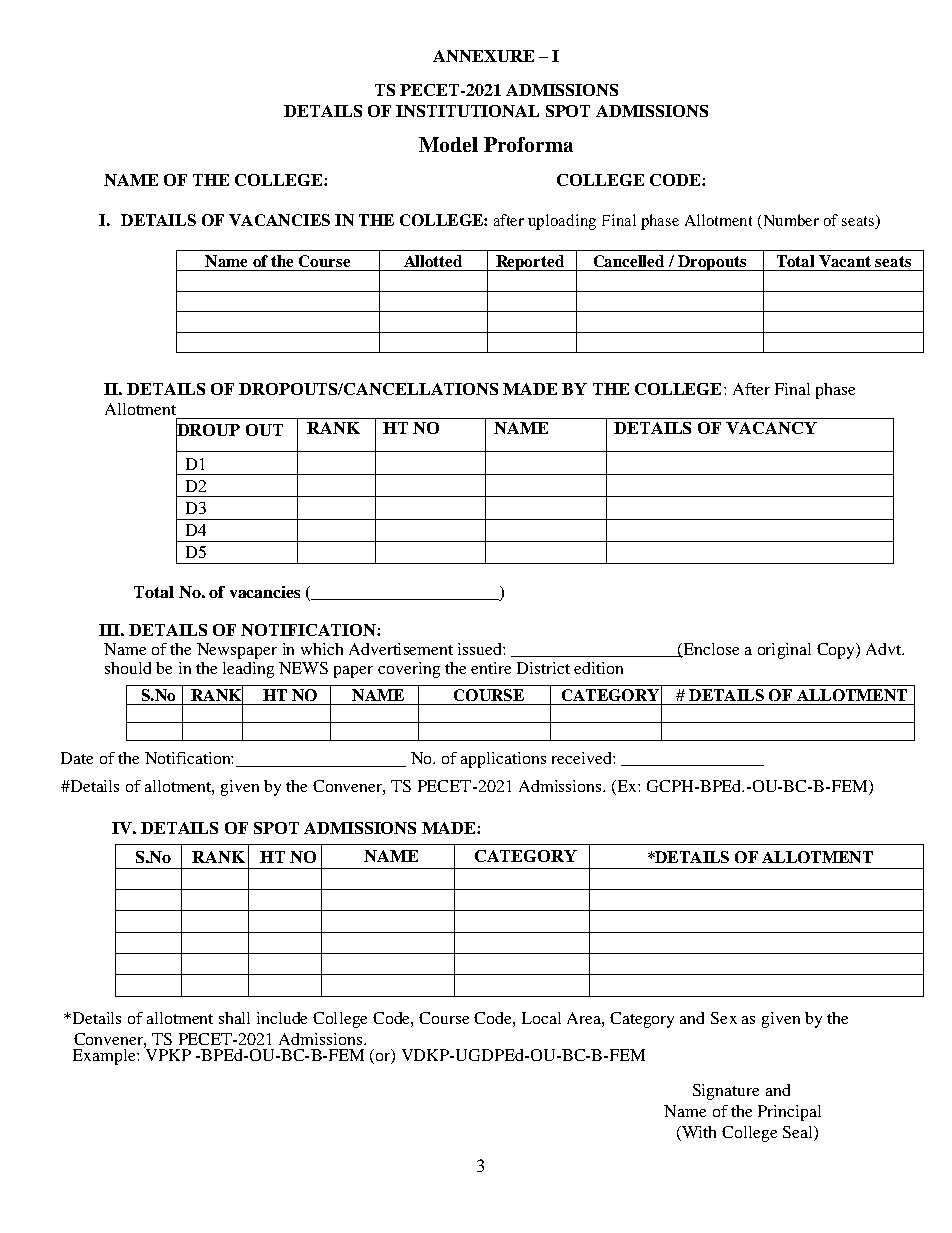 This document has height=1233, width=952. I want to click on Model, so click(448, 144).
